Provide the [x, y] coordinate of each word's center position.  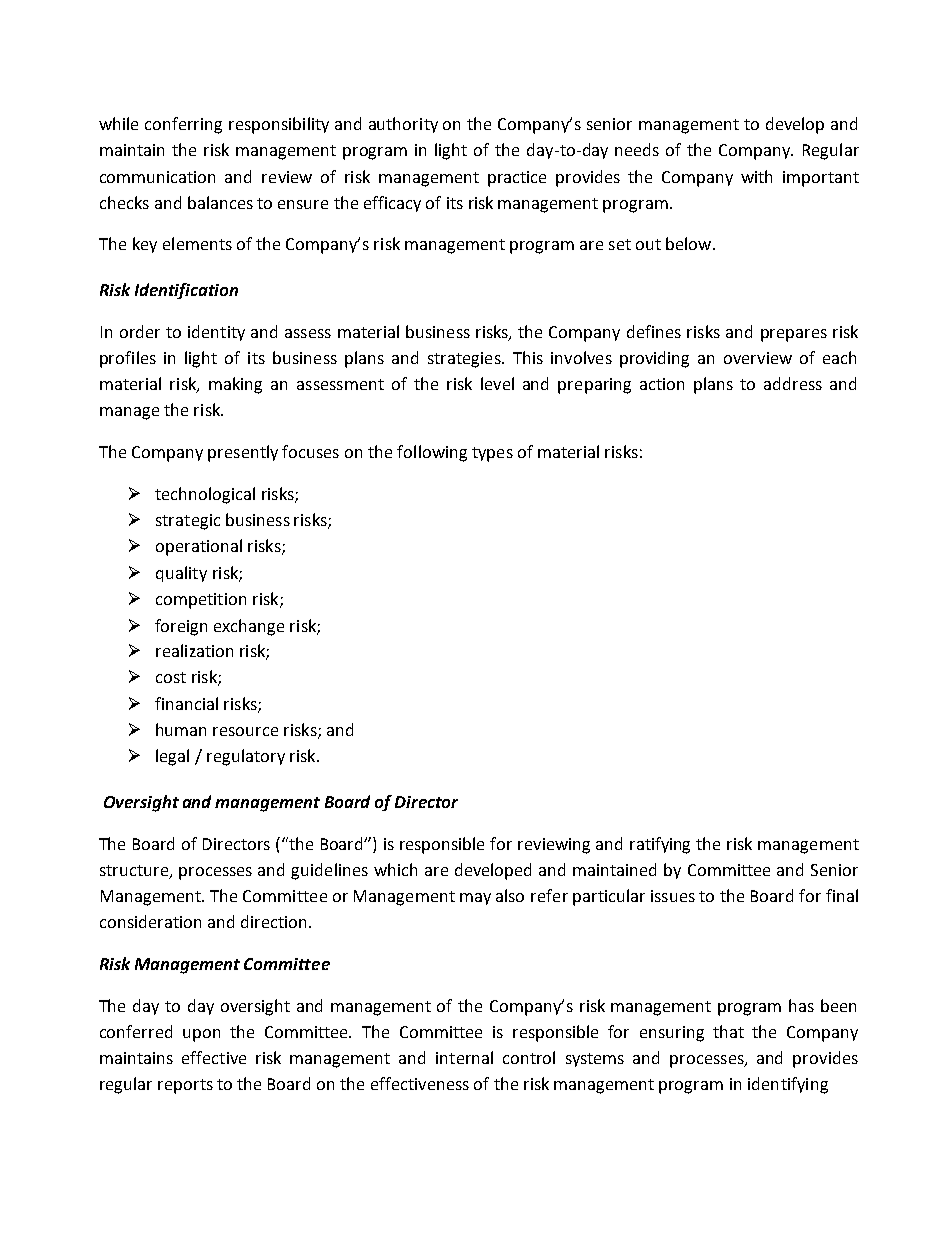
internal [464, 1057]
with [756, 176]
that [728, 1031]
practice [517, 179]
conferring [183, 125]
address [793, 383]
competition [201, 601]
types [492, 454]
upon [201, 1035]
